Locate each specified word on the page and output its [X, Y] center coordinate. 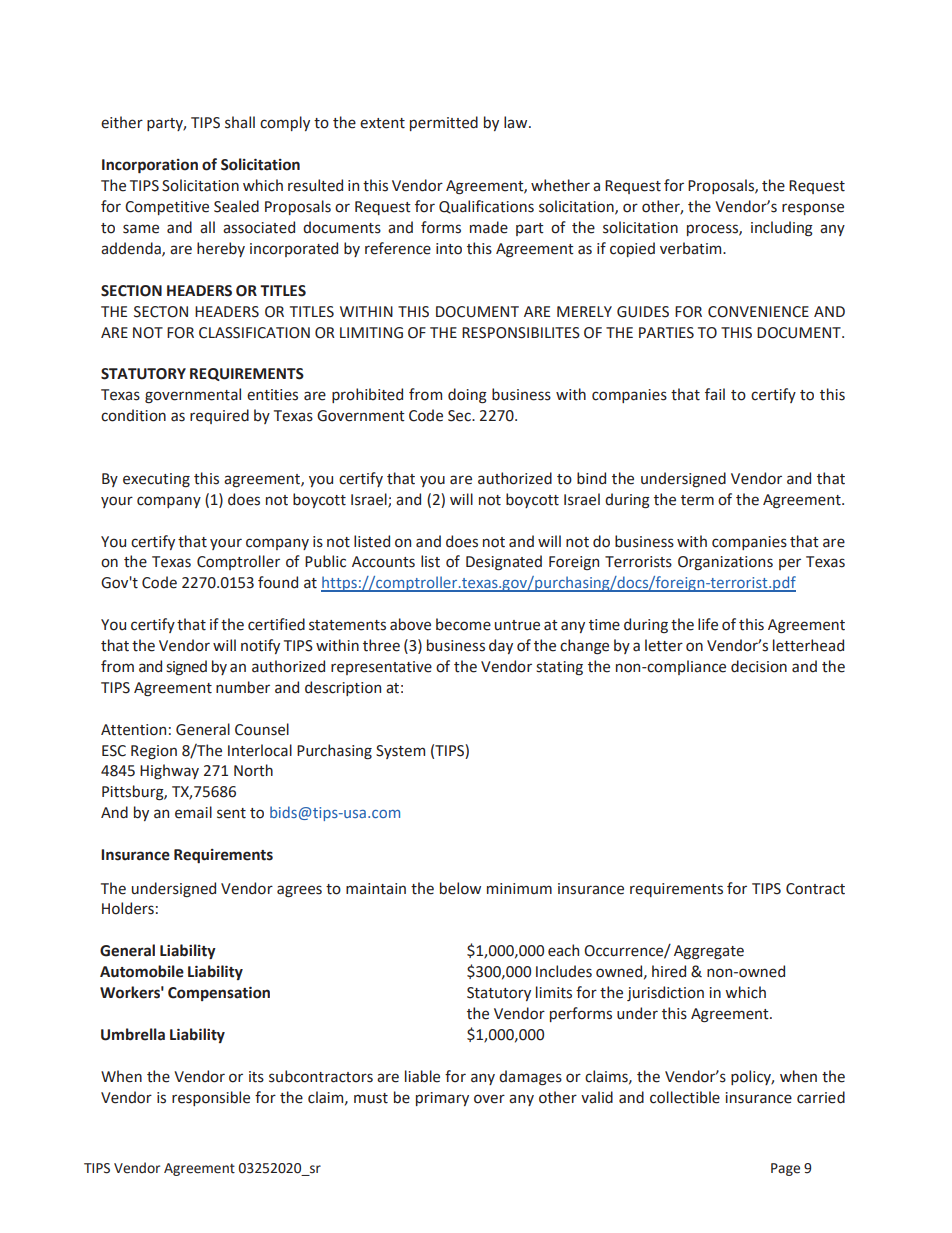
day [501, 646]
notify [260, 646]
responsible [211, 1098]
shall [240, 122]
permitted [444, 123]
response [813, 209]
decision [759, 666]
